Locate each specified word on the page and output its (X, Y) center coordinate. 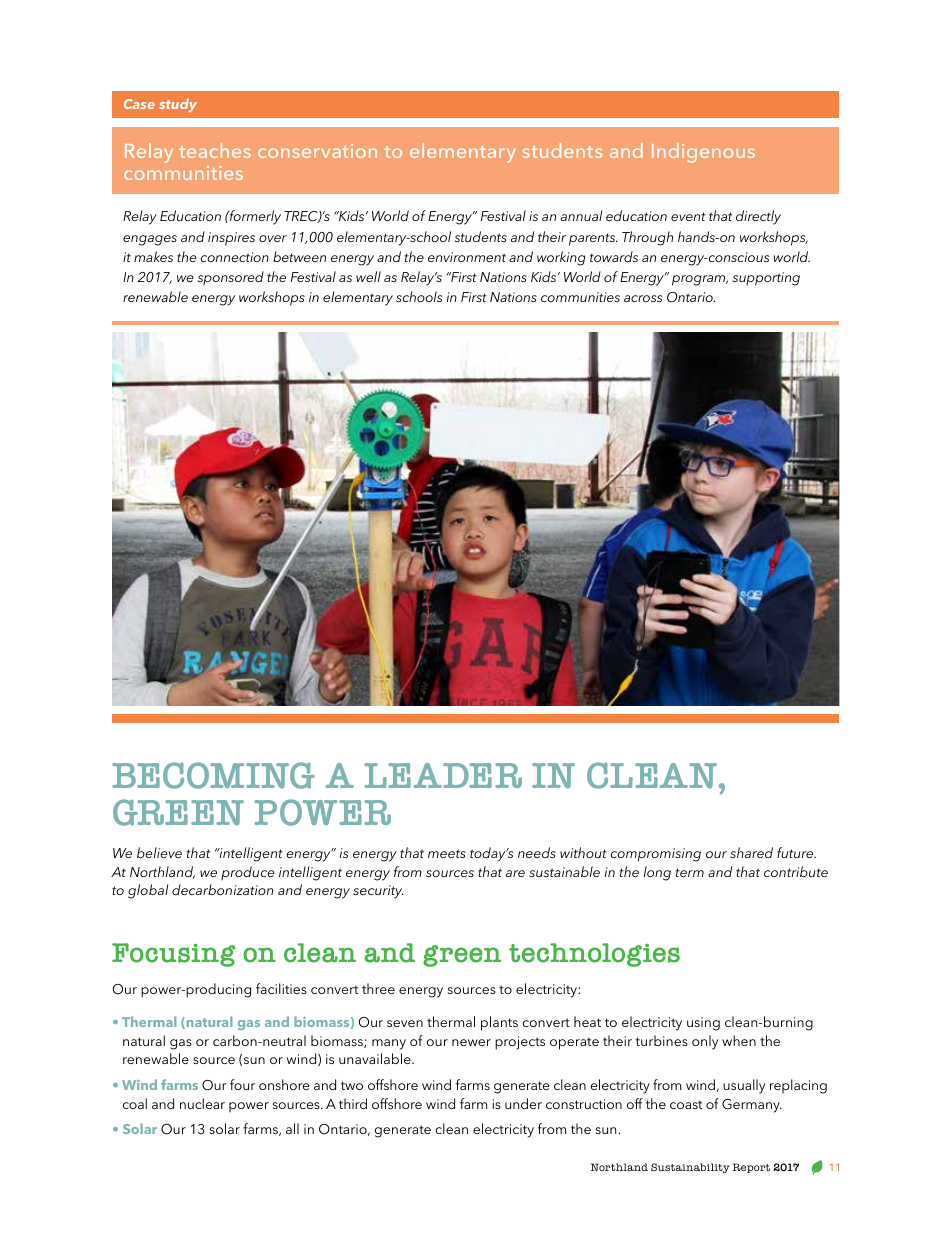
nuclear (202, 1103)
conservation (317, 151)
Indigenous (703, 153)
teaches (215, 150)
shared (751, 852)
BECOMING (213, 775)
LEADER (443, 775)
